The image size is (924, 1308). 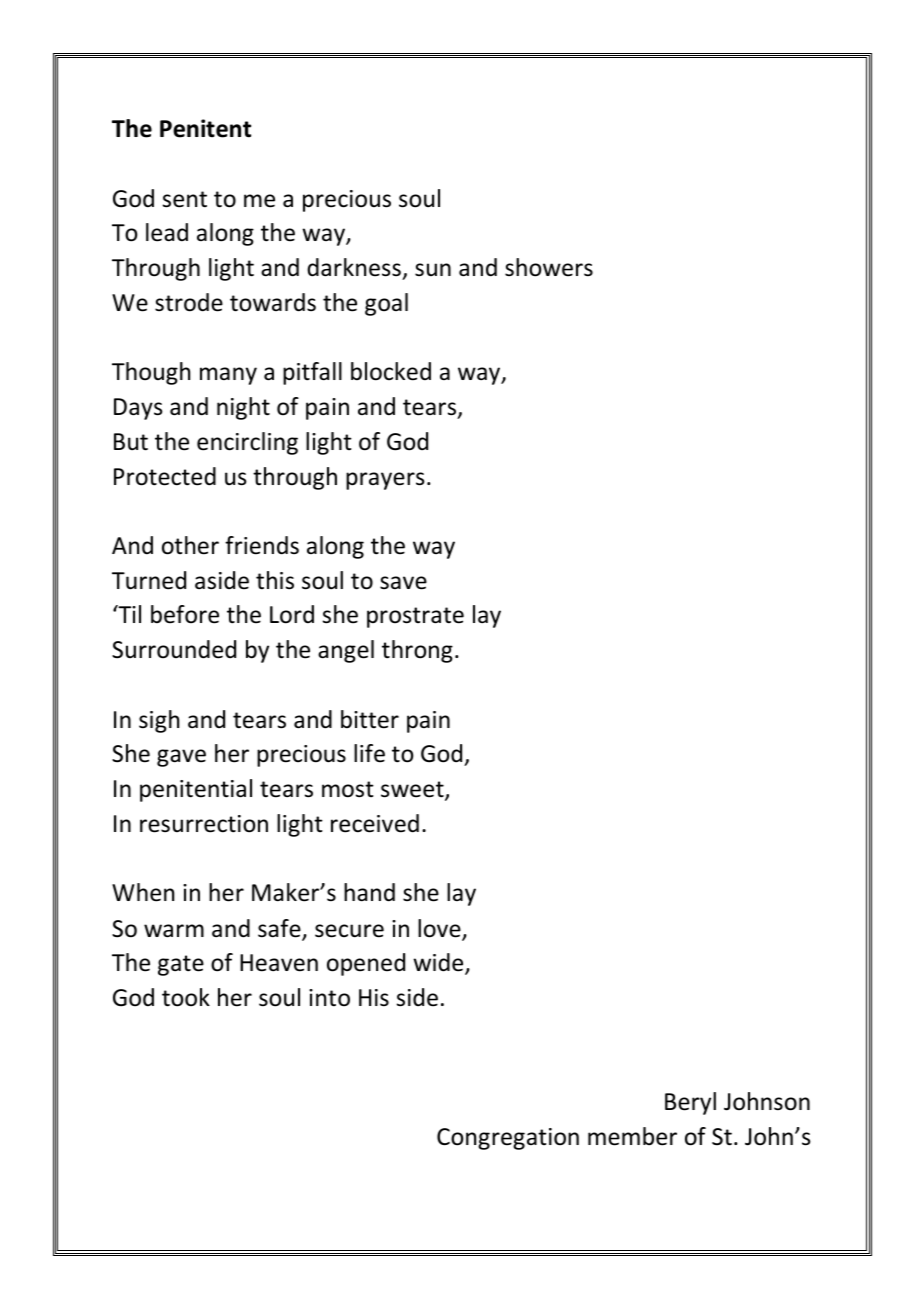 I want to click on lead, so click(x=167, y=232).
